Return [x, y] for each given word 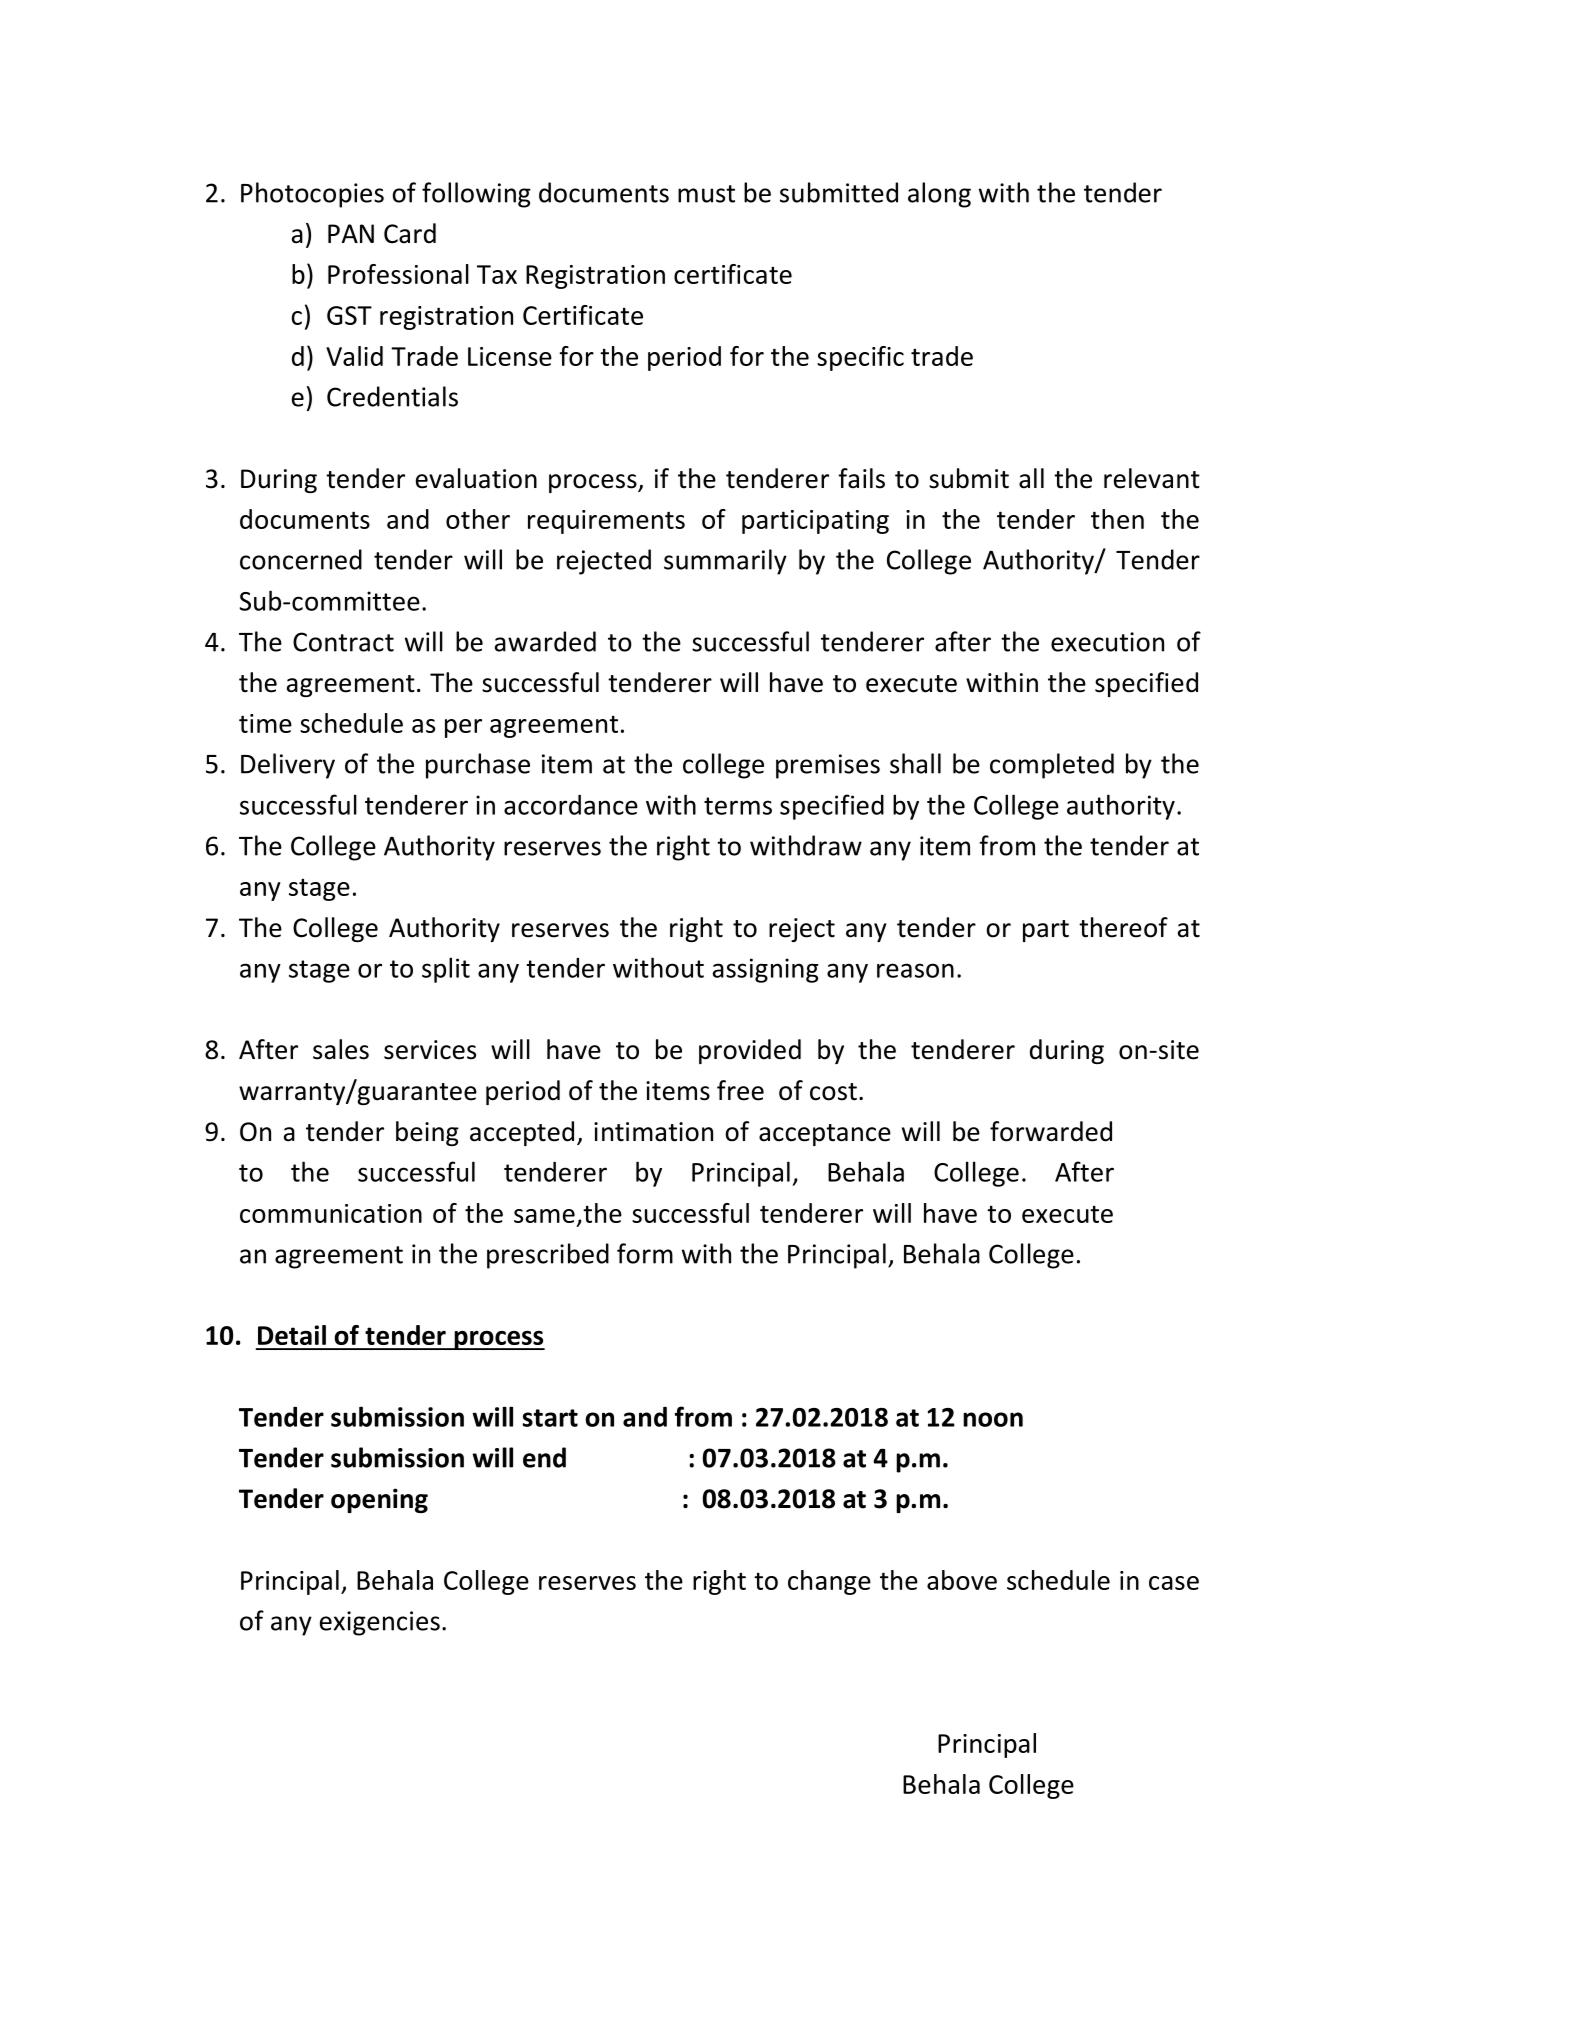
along [939, 195]
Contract [343, 642]
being [427, 1133]
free [740, 1090]
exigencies [380, 1623]
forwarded [1051, 1131]
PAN [351, 233]
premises [828, 766]
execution [1107, 642]
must [706, 194]
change [829, 1582]
